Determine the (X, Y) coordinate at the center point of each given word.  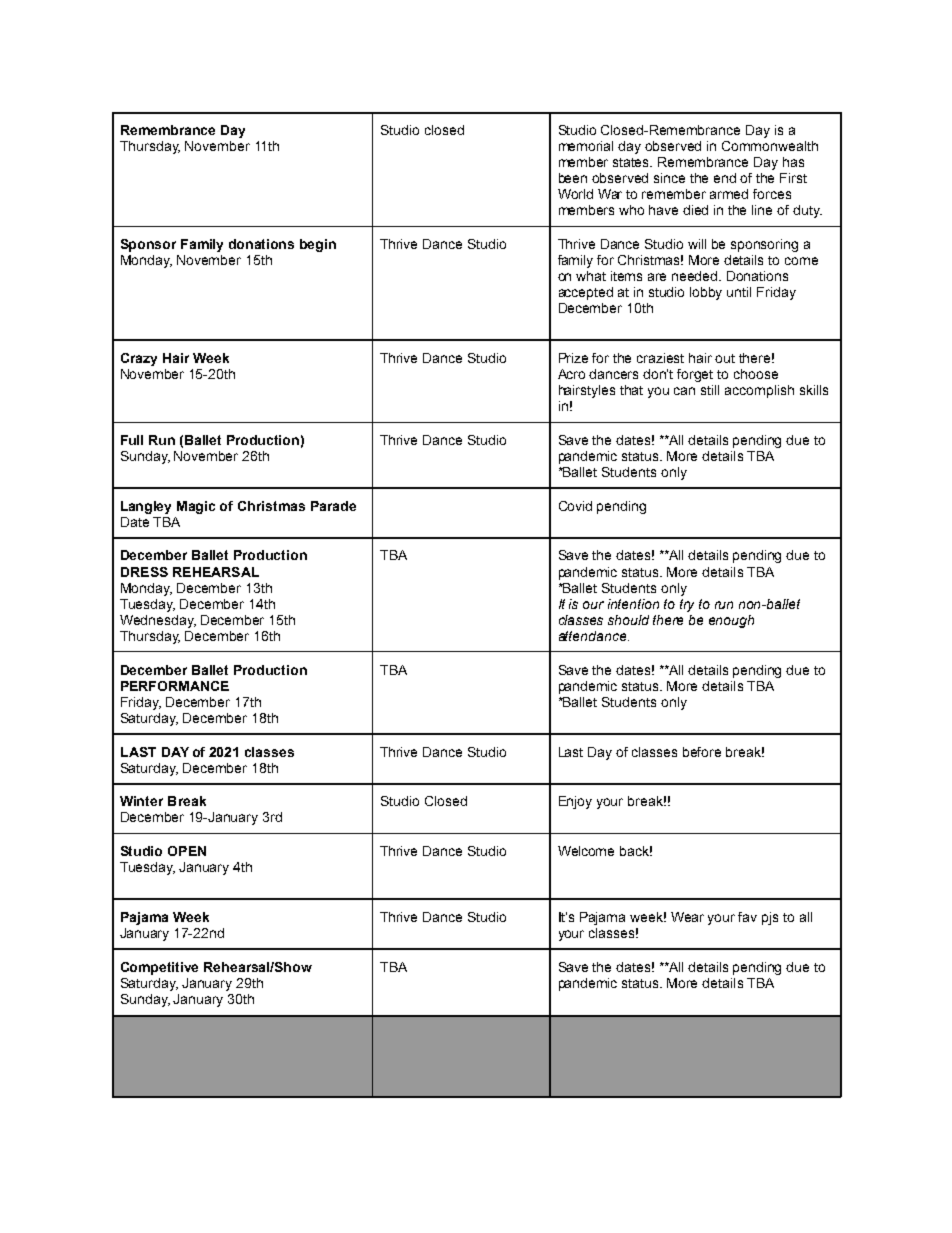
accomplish (759, 391)
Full (132, 440)
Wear (687, 917)
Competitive (159, 968)
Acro (571, 374)
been (573, 178)
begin (318, 245)
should (628, 620)
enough (731, 621)
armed (729, 194)
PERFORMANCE (175, 686)
